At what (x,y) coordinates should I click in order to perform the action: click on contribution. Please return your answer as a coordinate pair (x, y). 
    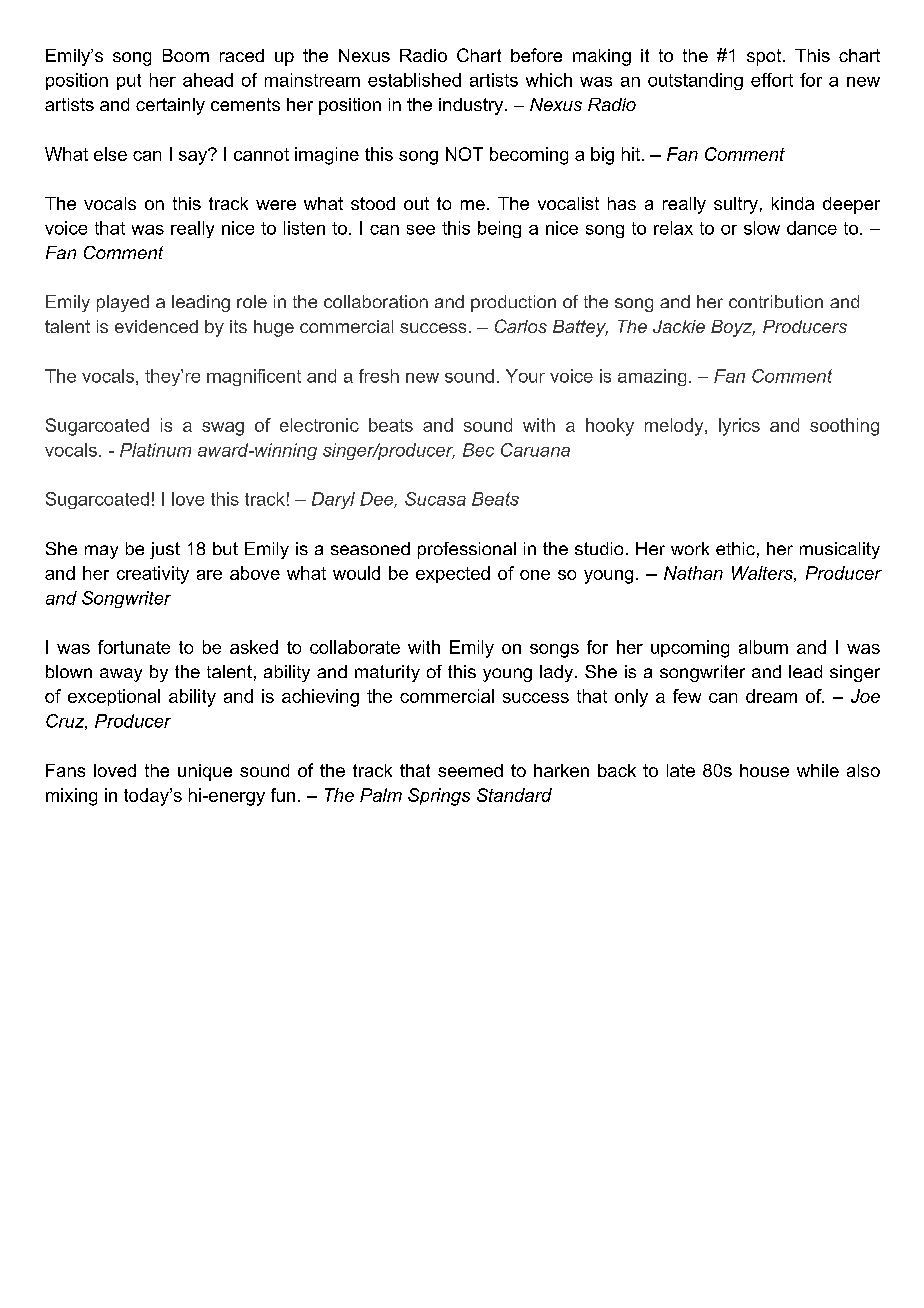
    Looking at the image, I should click on (776, 301).
